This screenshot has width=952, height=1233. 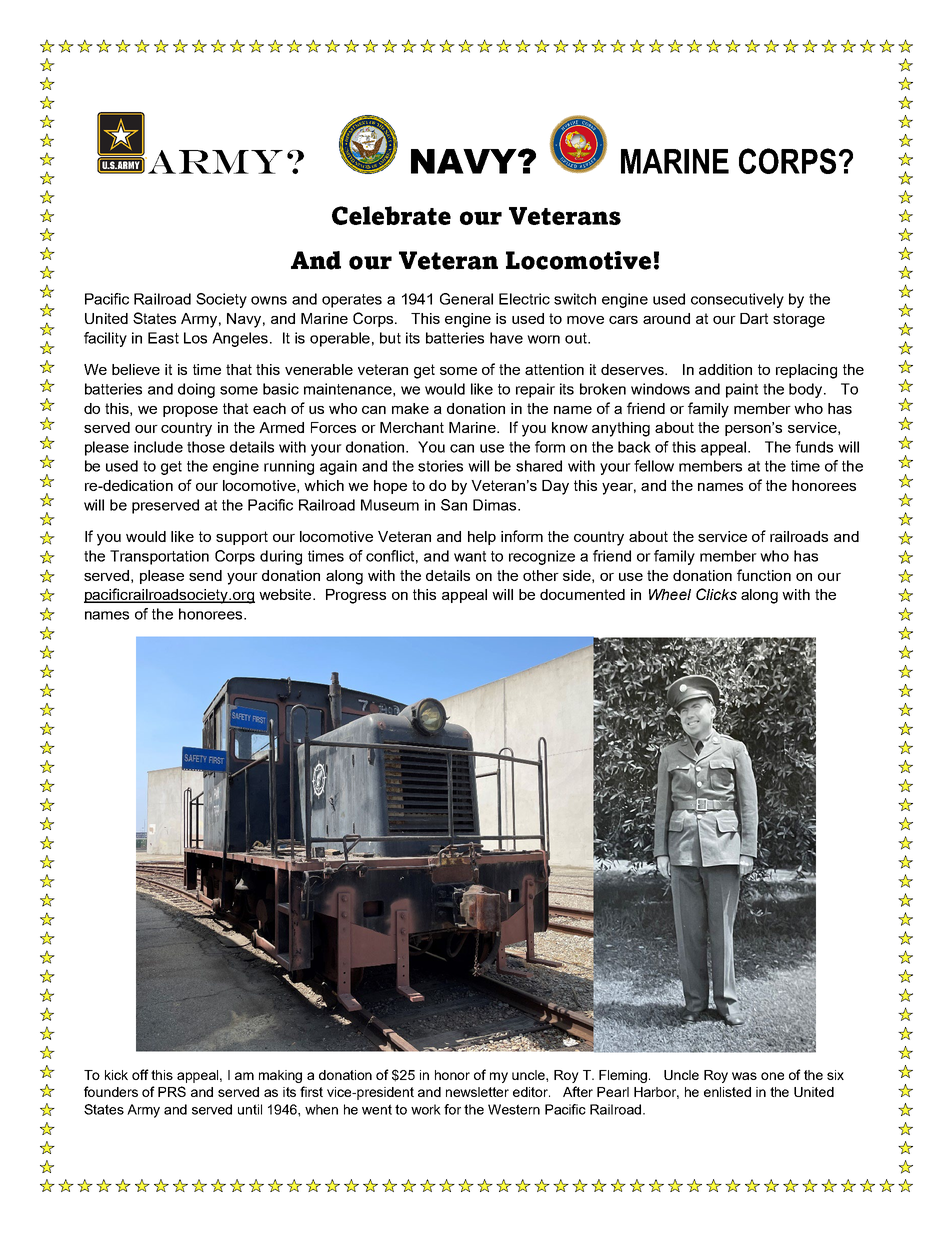 I want to click on consecutively, so click(x=737, y=300).
